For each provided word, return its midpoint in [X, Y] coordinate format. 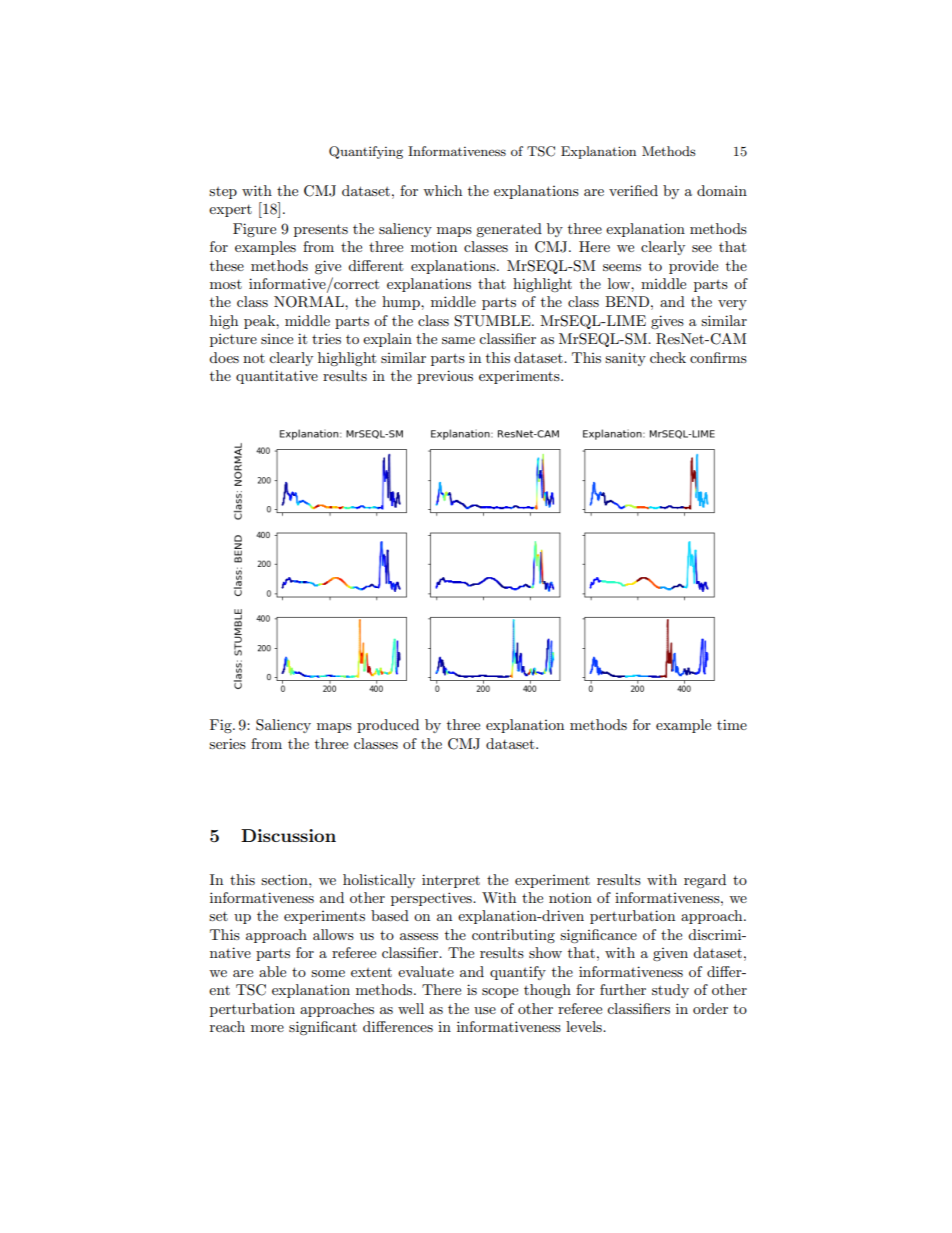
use [485, 1010]
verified [633, 190]
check [668, 357]
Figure [254, 230]
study [670, 991]
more [267, 1028]
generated [509, 230]
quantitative [277, 377]
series [227, 743]
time [732, 724]
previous [445, 377]
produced [388, 726]
